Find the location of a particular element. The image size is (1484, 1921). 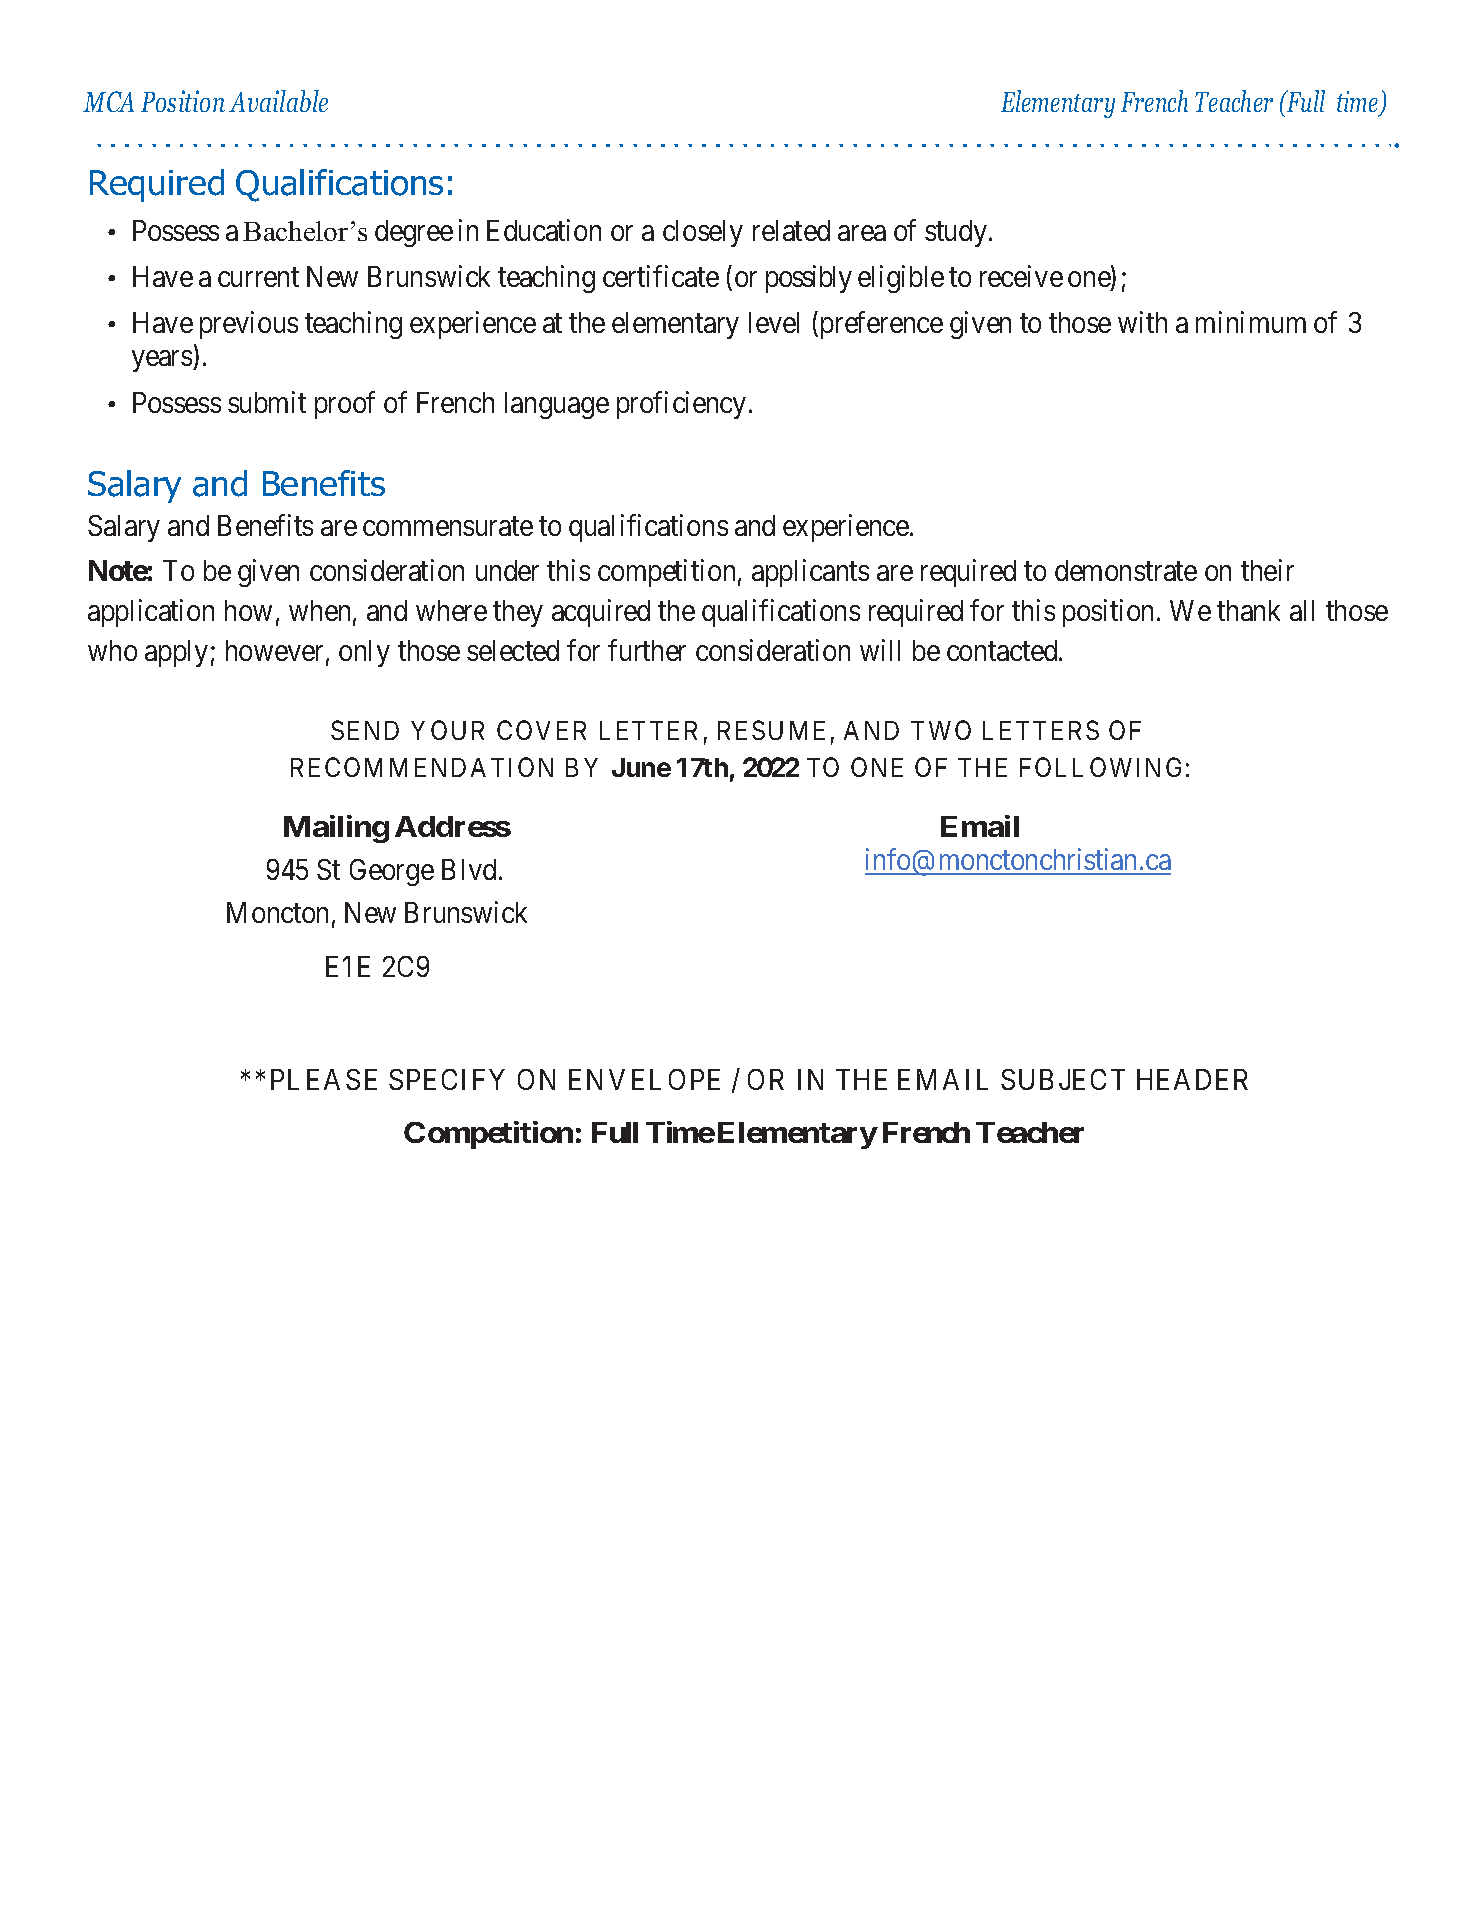

TWO is located at coordinates (941, 730).
